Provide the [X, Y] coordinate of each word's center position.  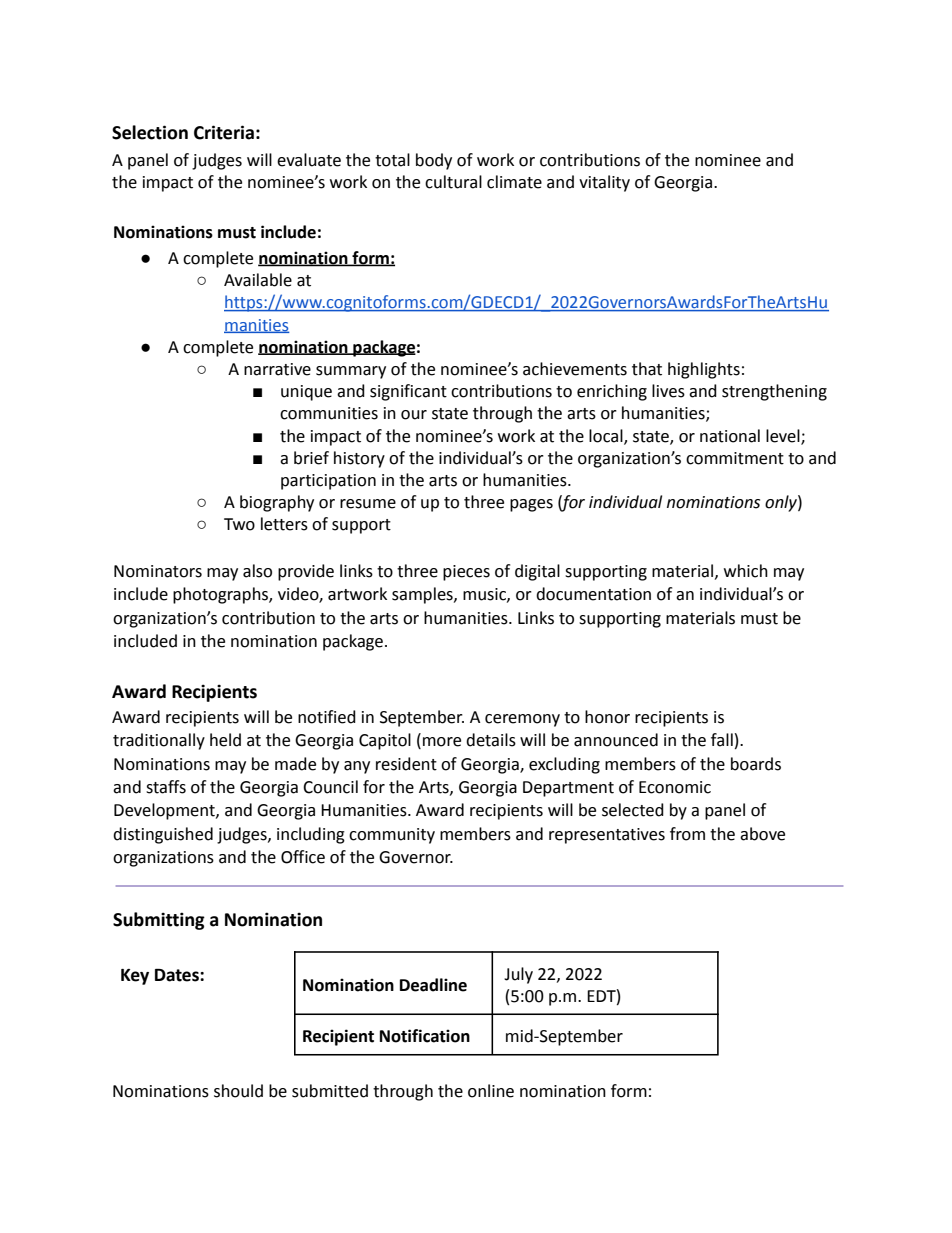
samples [423, 595]
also [257, 571]
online [491, 1091]
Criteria [224, 132]
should [238, 1091]
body [434, 161]
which [746, 571]
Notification [425, 1036]
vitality [604, 183]
